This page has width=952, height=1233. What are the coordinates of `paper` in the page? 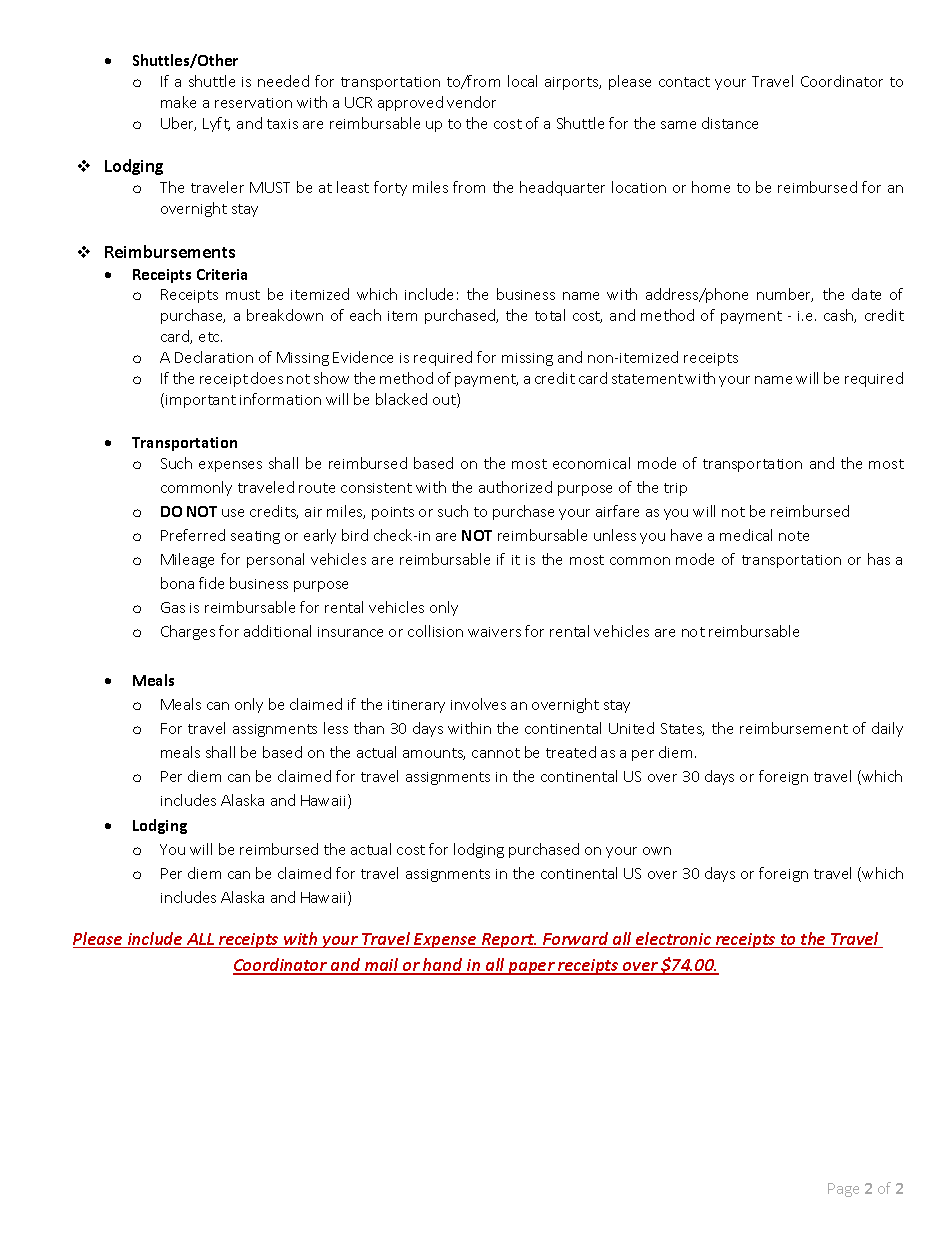 It's located at (531, 968).
